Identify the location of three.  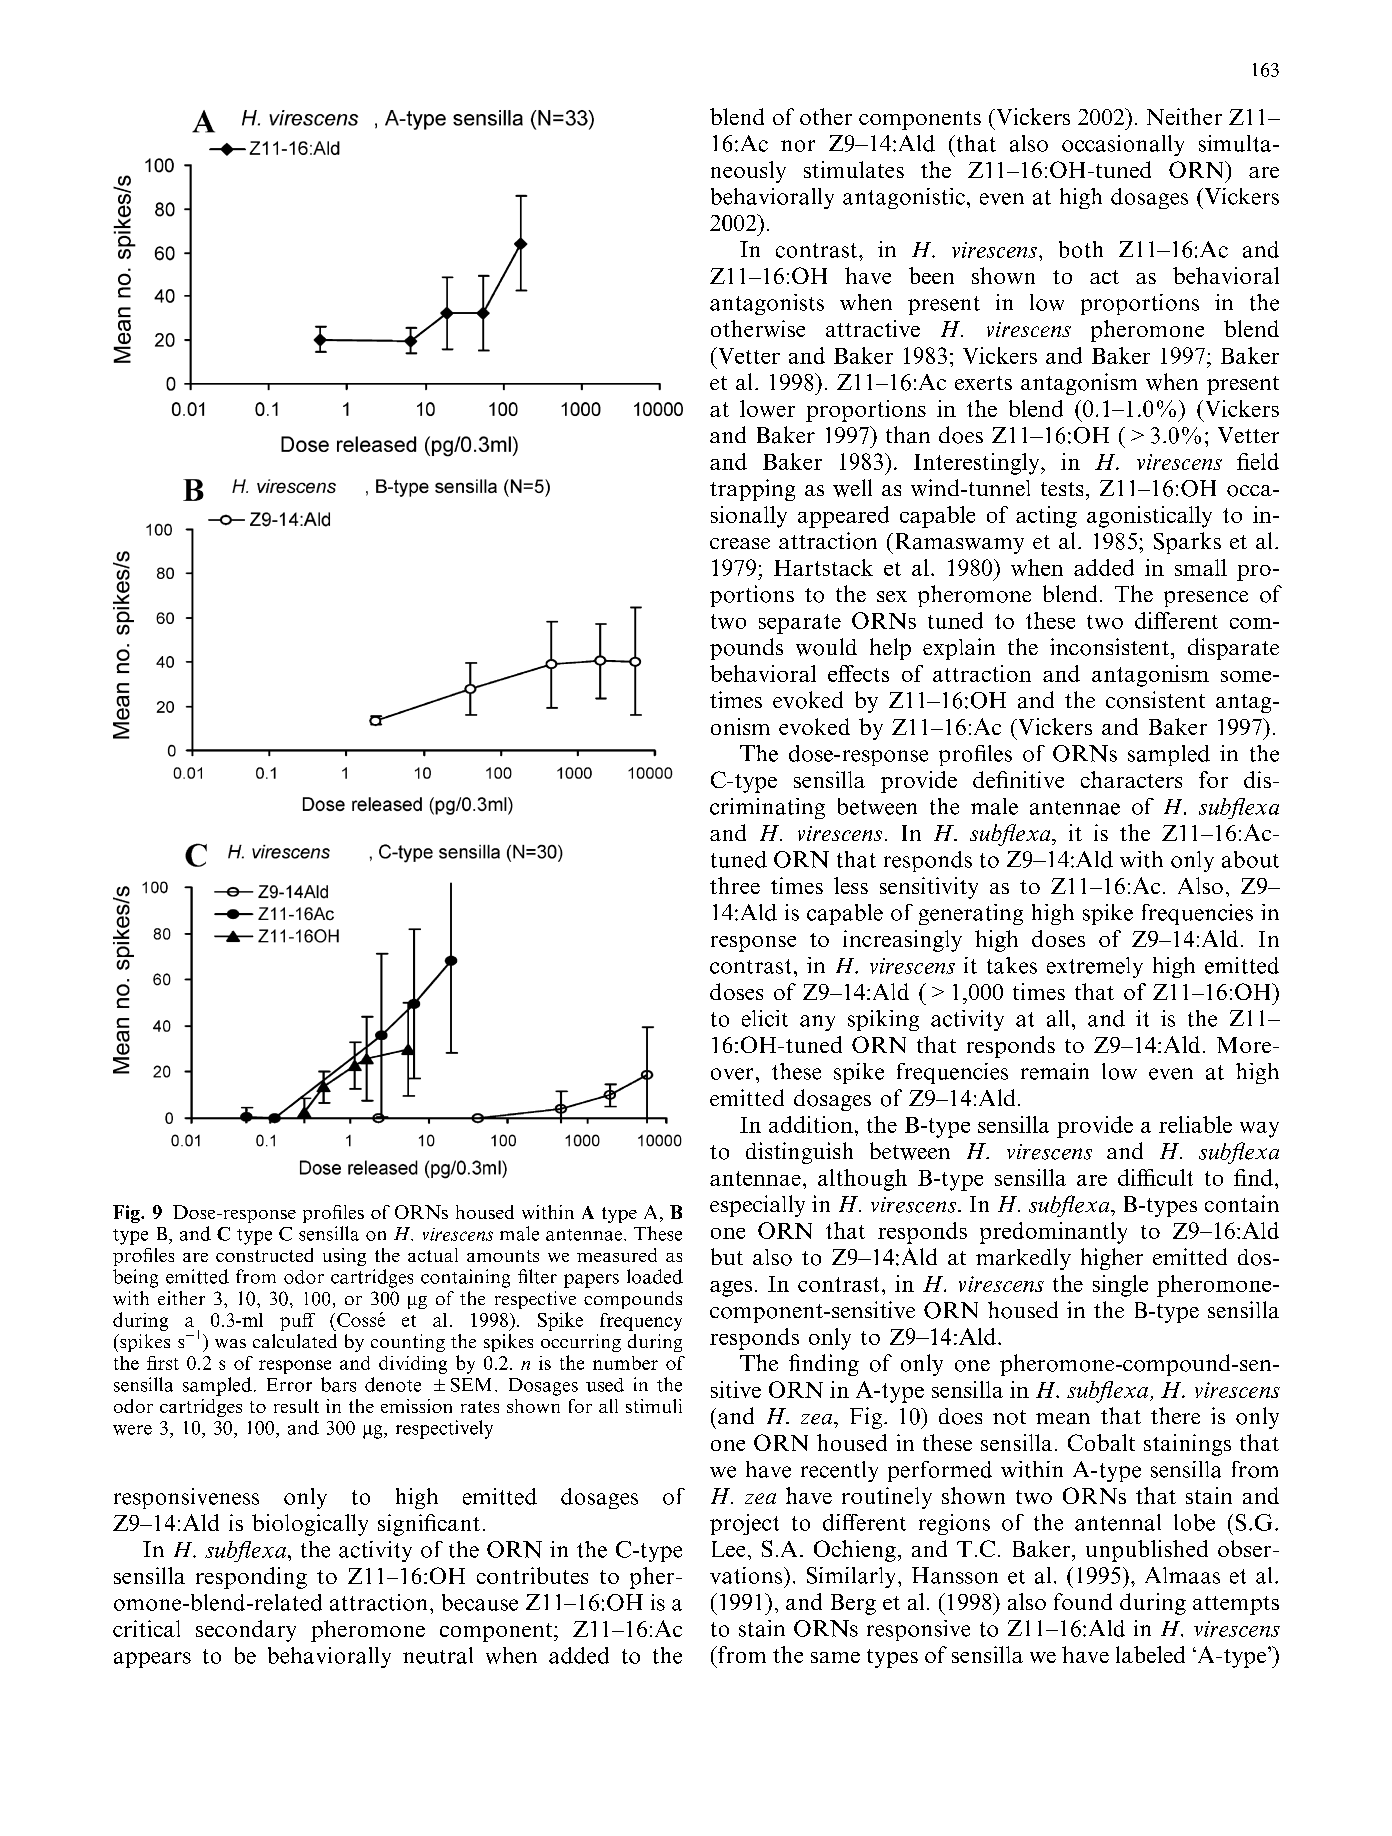
(735, 885).
